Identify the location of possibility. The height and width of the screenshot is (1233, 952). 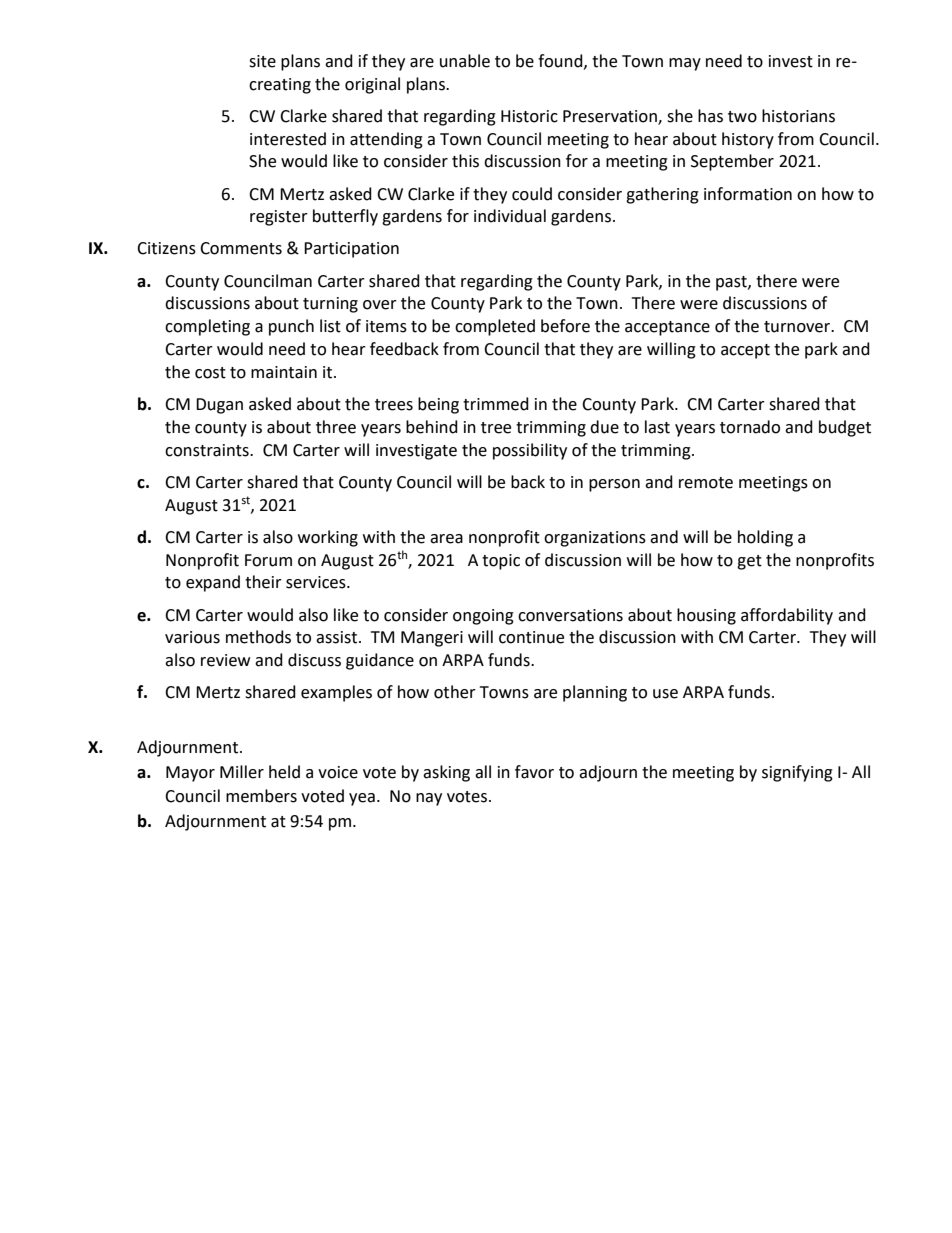
(530, 451).
